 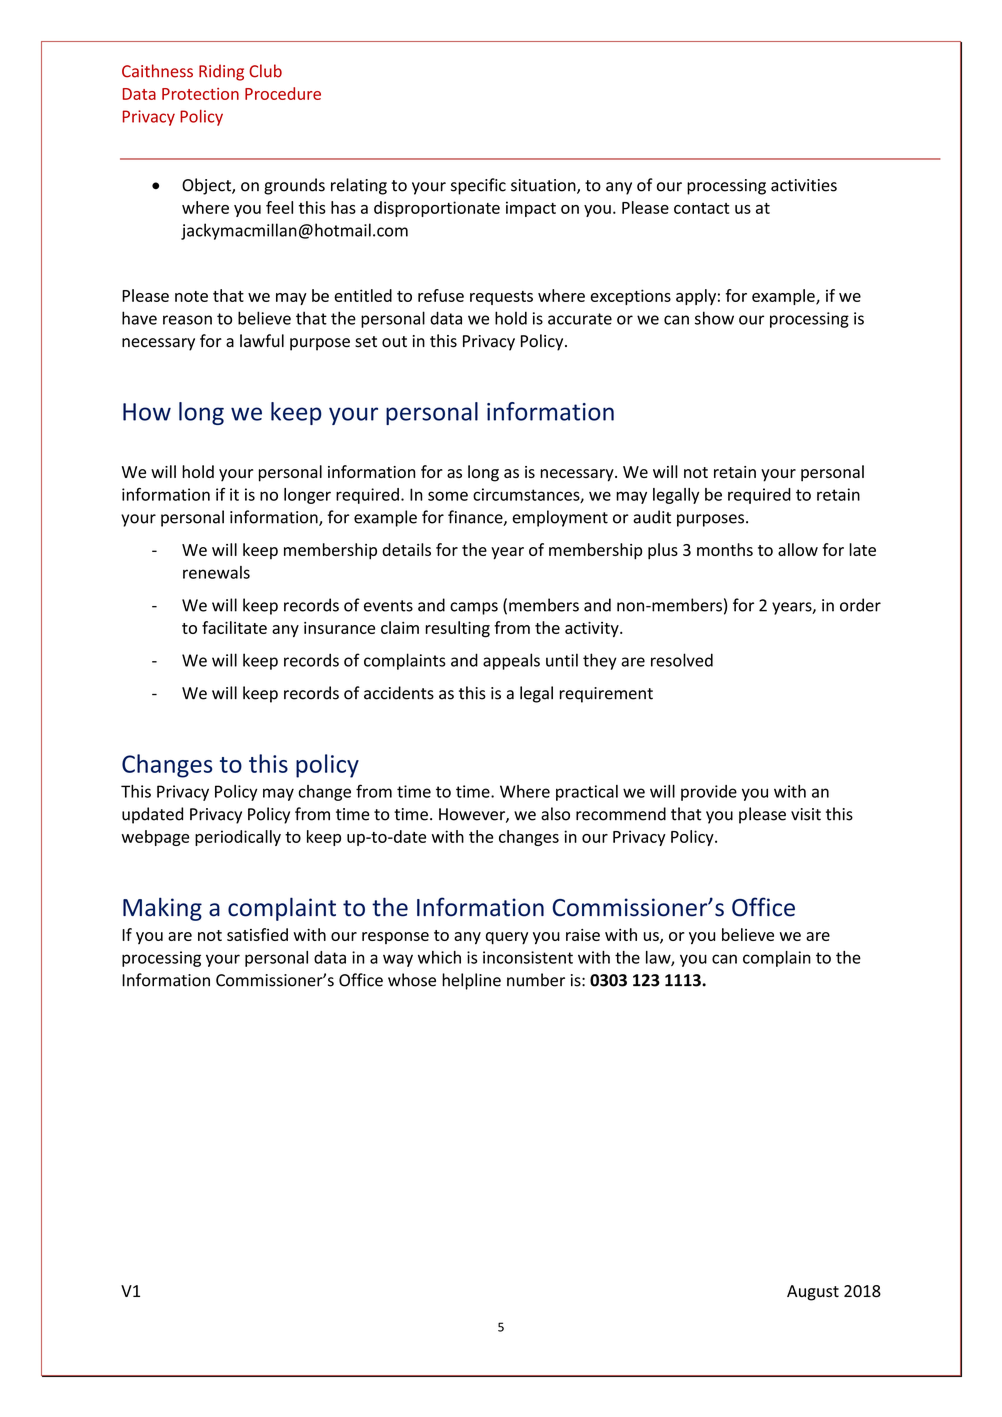 I want to click on activities, so click(x=804, y=185).
